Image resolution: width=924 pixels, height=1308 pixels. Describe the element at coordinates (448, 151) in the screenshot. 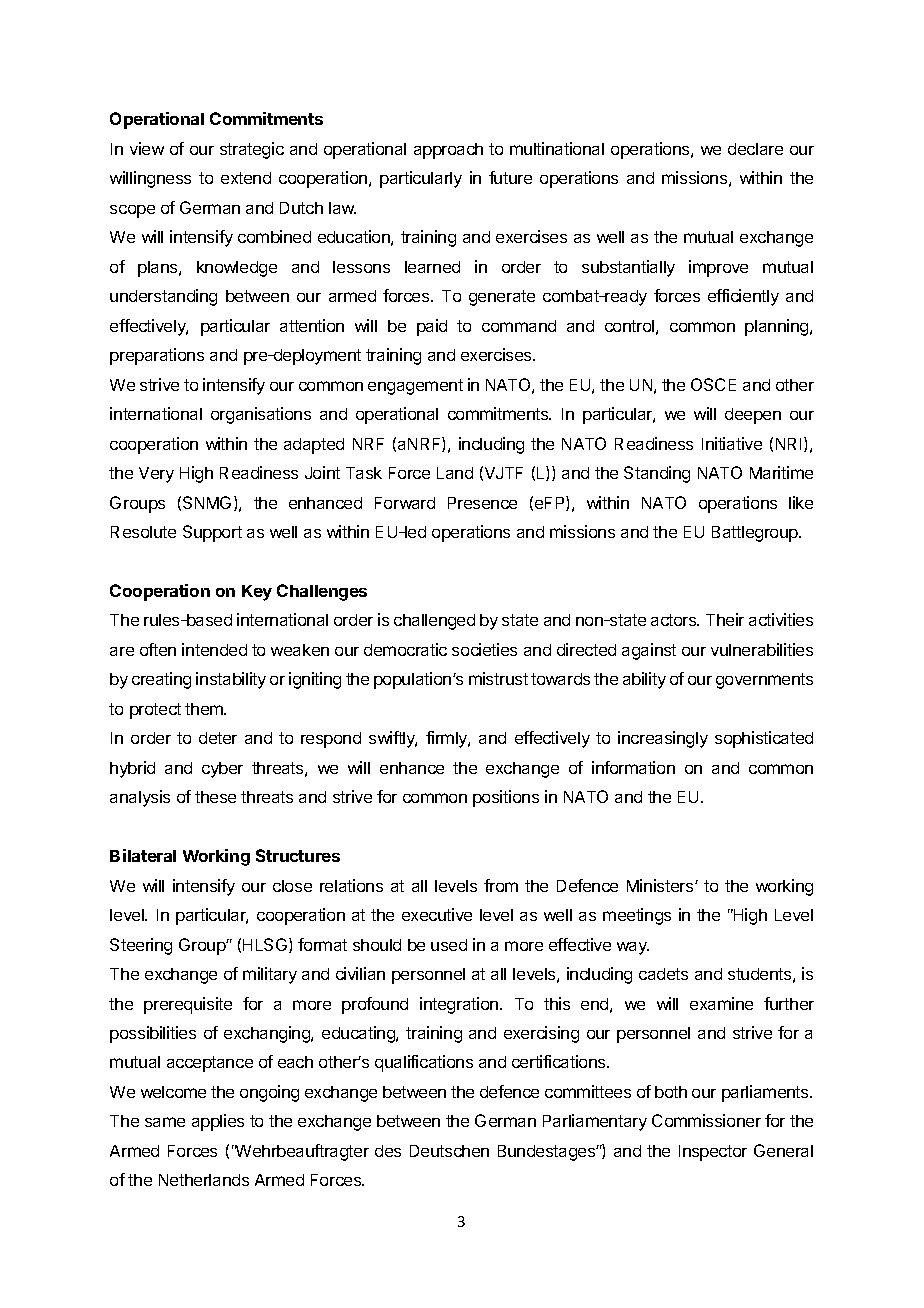

I see `approach` at that location.
